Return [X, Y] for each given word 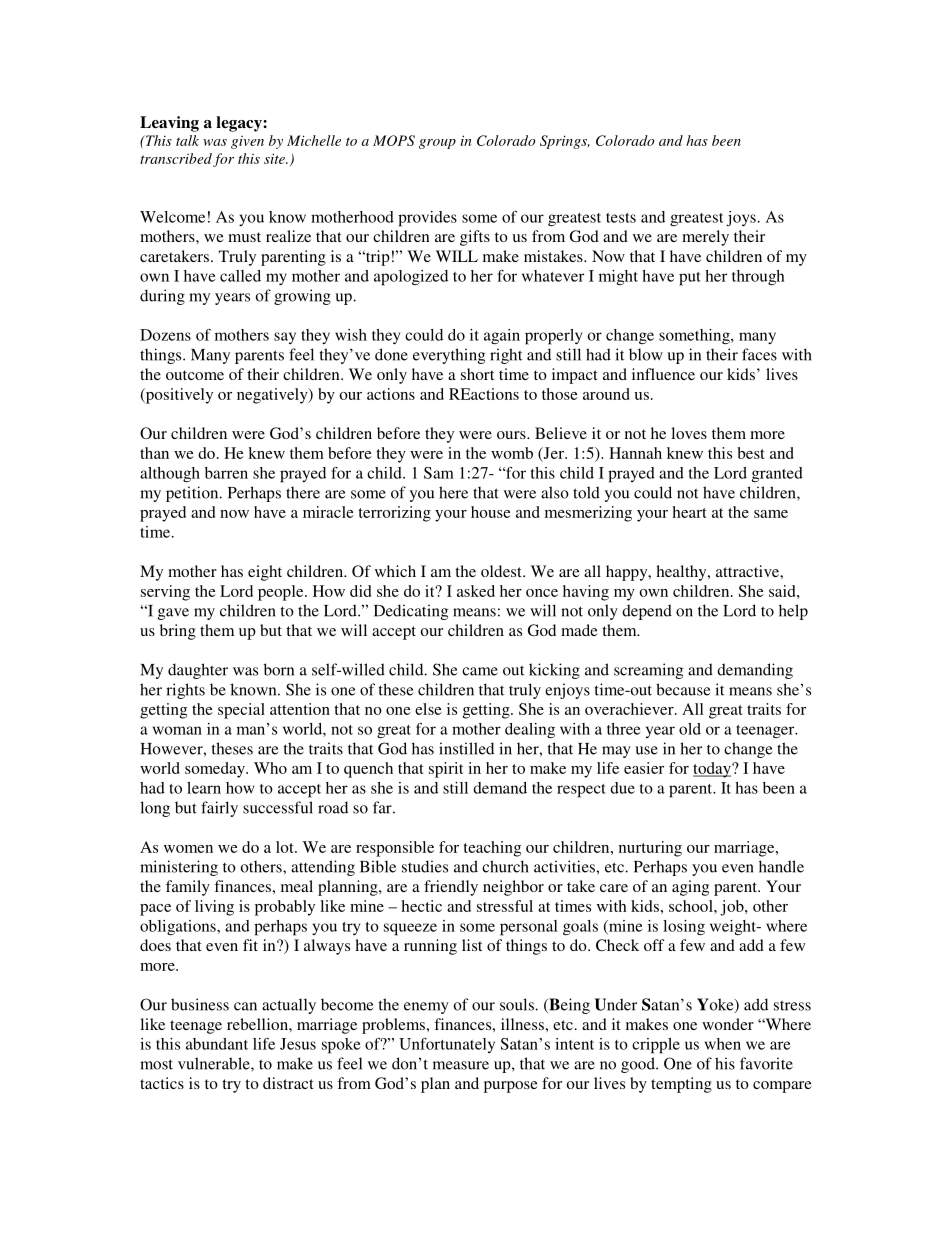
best [751, 453]
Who [270, 768]
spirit [446, 770]
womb [512, 453]
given [247, 142]
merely [705, 238]
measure [461, 1065]
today [713, 770]
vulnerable [215, 1063]
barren [226, 473]
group [437, 144]
